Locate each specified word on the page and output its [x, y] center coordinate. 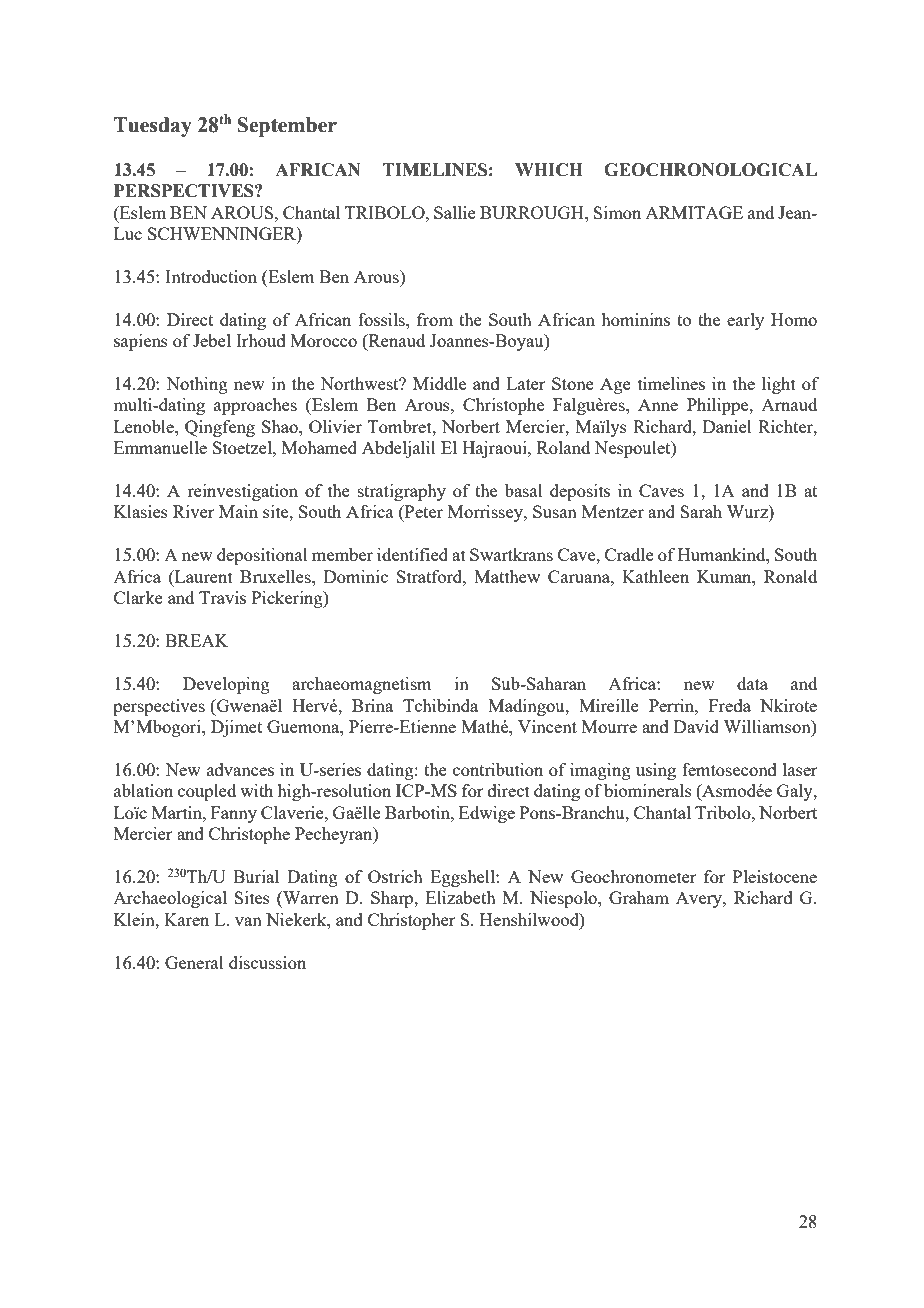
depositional [262, 556]
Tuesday [153, 127]
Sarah [701, 511]
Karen [186, 919]
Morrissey [486, 513]
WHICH [549, 170]
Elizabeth [461, 897]
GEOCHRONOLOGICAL [710, 170]
